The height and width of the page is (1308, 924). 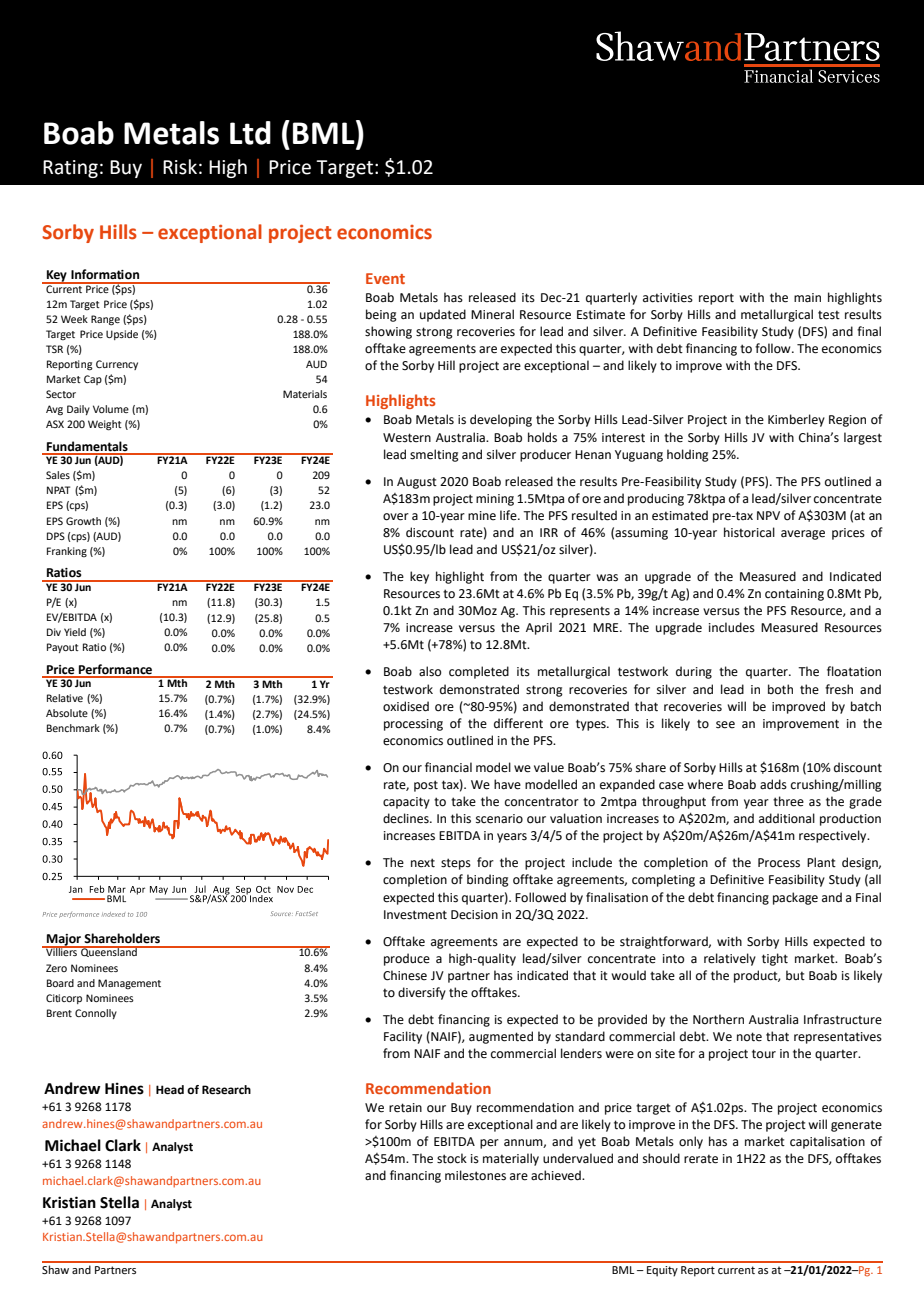 What do you see at coordinates (662, 1271) in the page?
I see `Equity` at bounding box center [662, 1271].
